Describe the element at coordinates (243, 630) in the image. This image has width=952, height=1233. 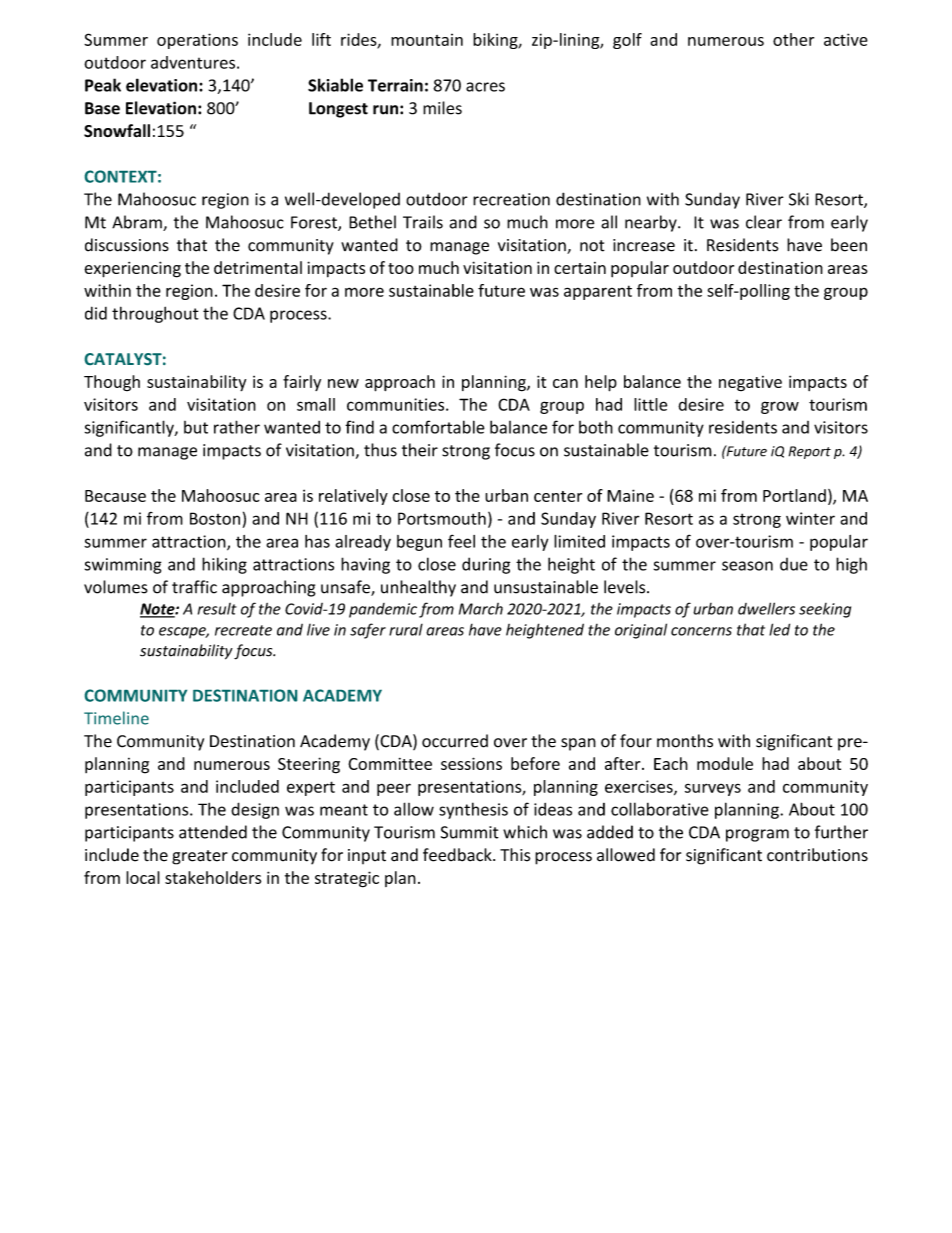
I see `recreate` at that location.
